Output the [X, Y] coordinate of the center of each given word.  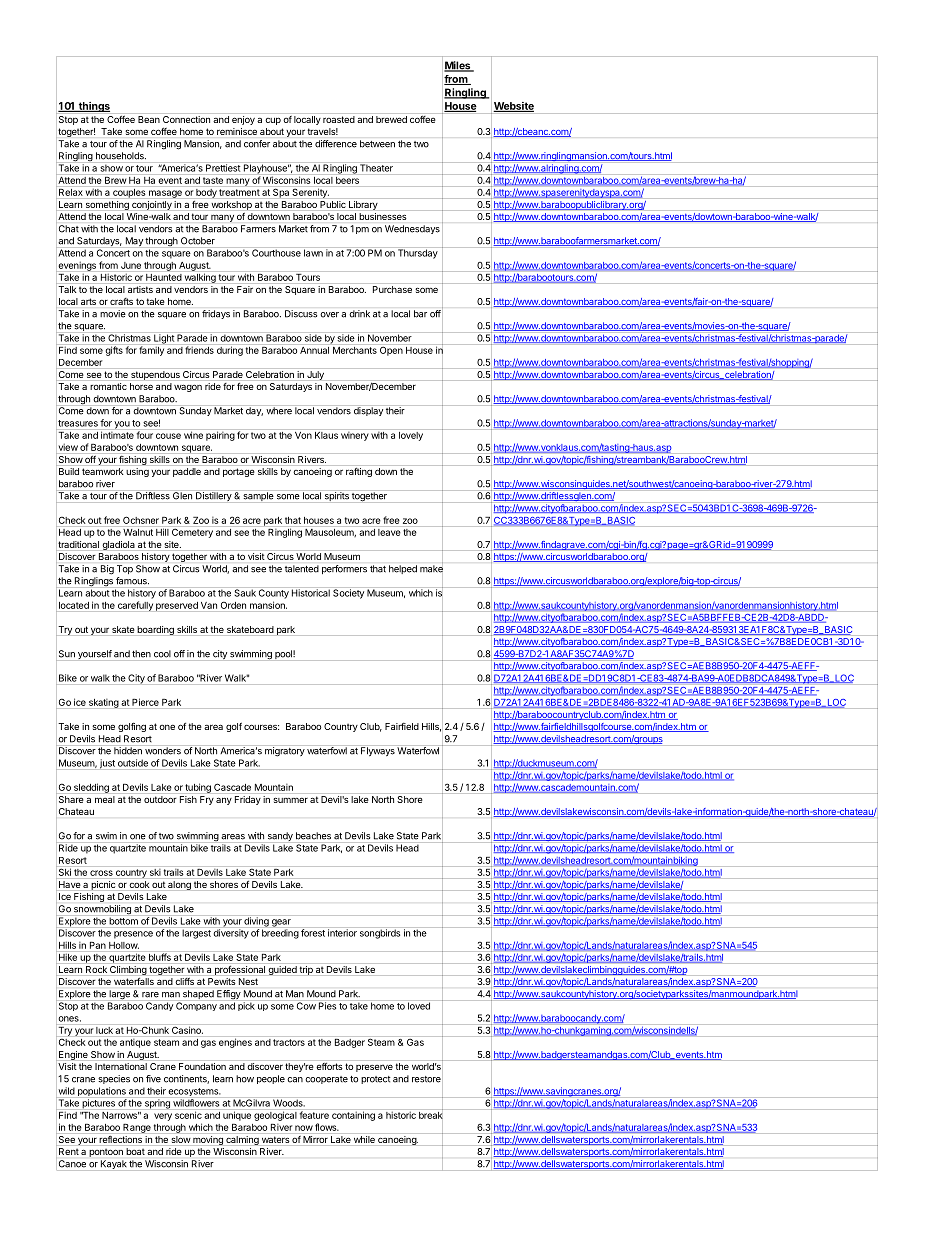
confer [257, 144]
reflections [120, 1139]
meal [105, 799]
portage [239, 472]
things [93, 107]
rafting [359, 472]
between [377, 144]
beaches [313, 836]
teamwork [103, 471]
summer [290, 800]
